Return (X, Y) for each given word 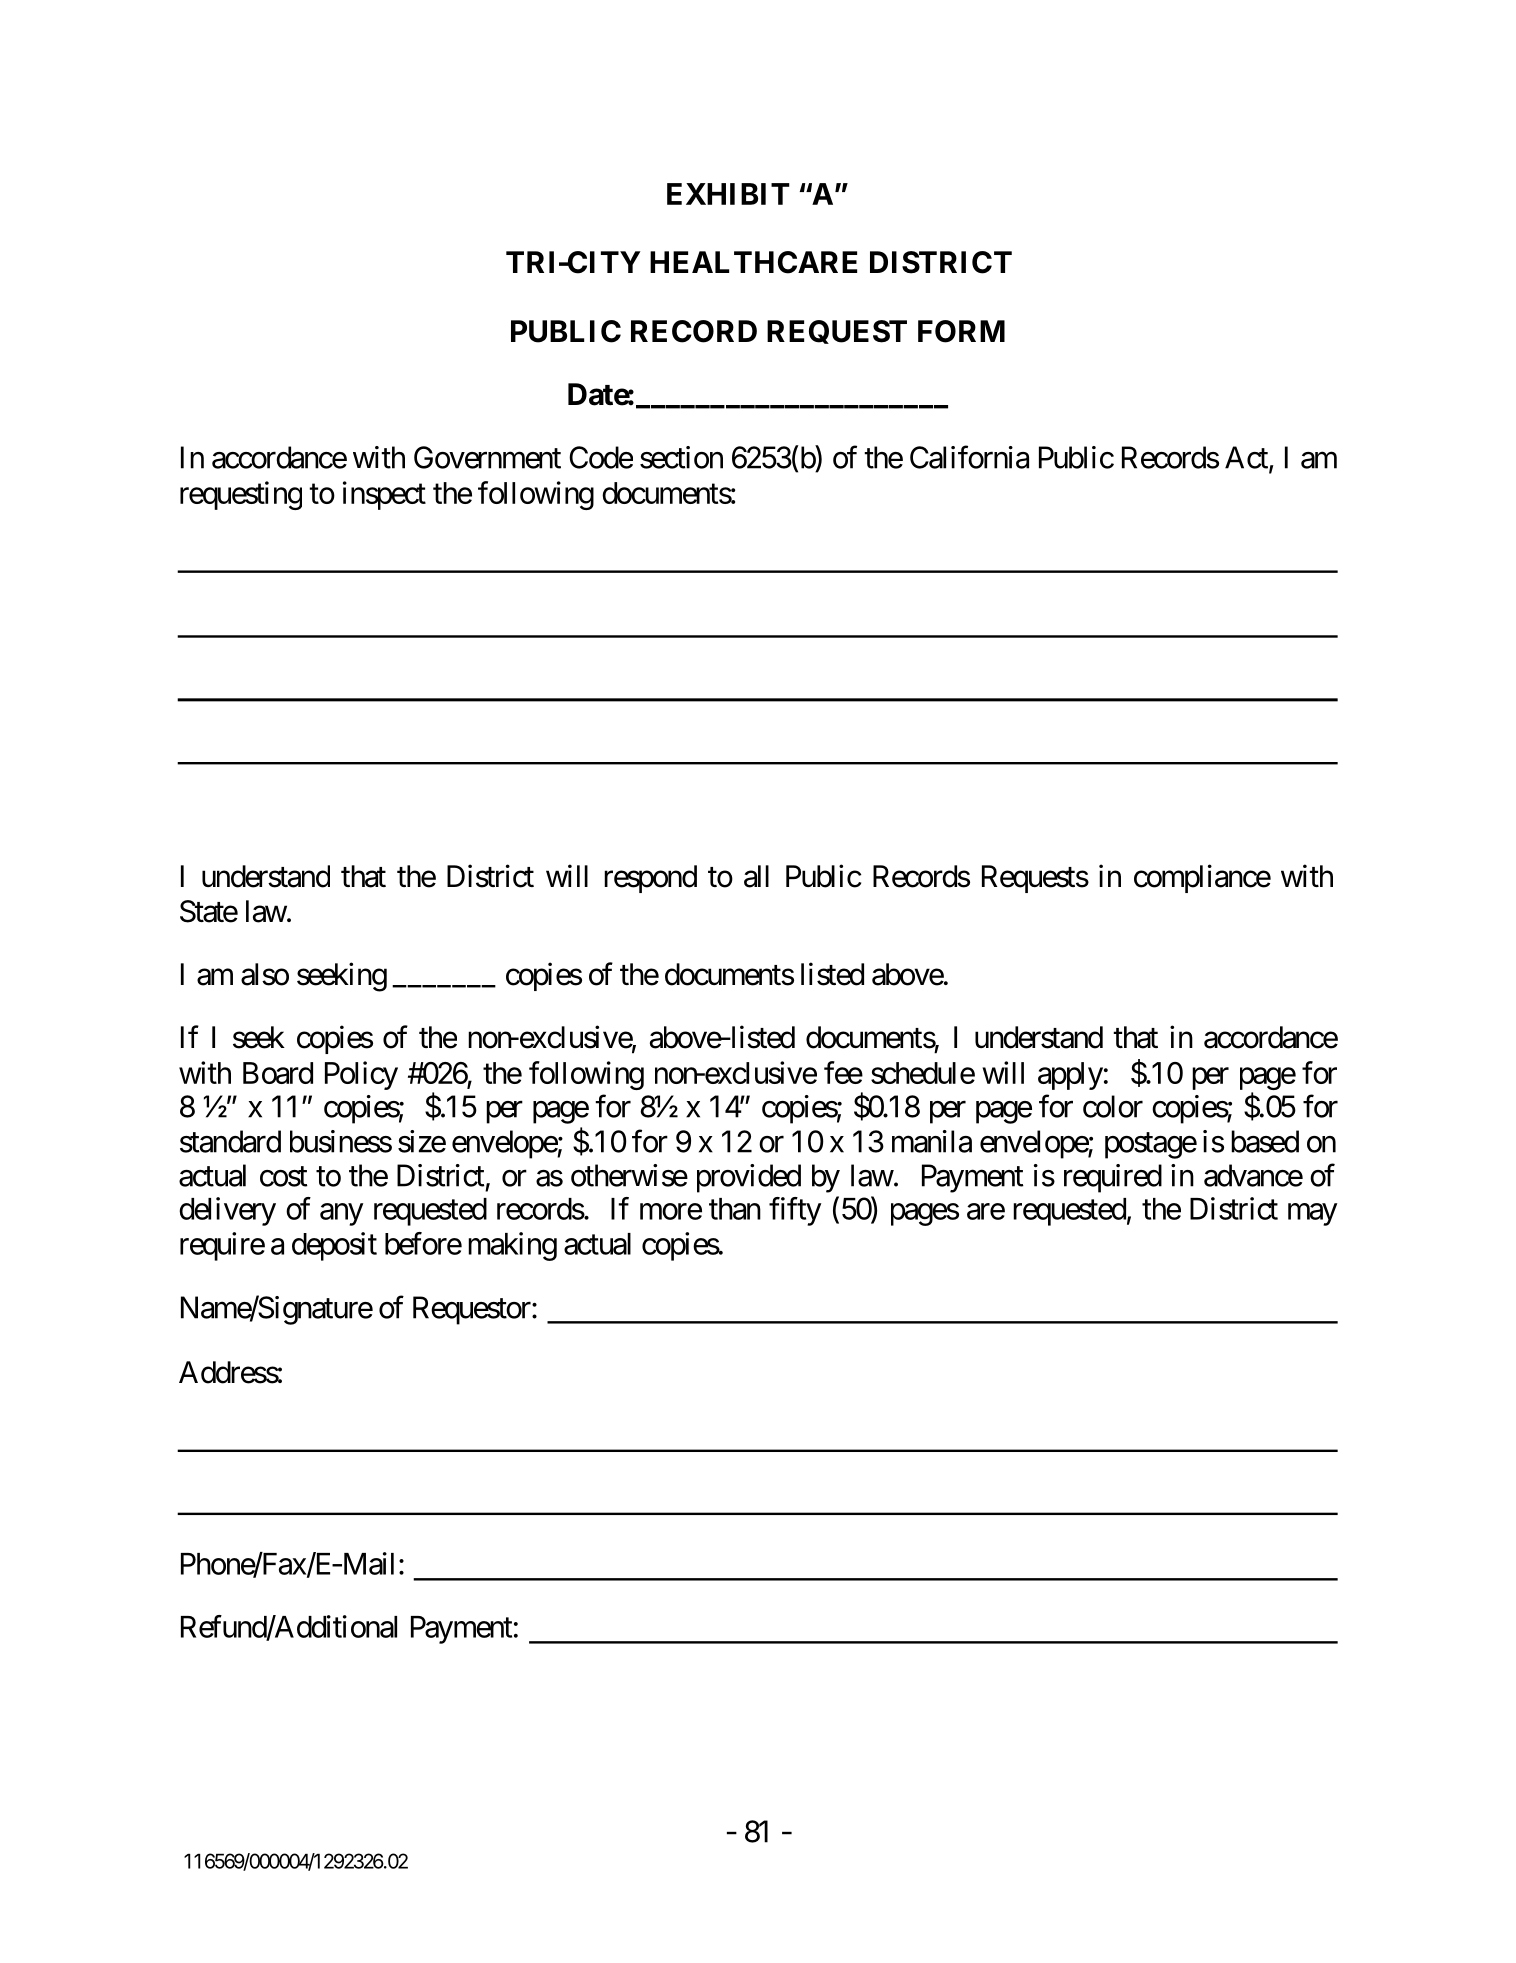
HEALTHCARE (753, 262)
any (341, 1214)
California (969, 457)
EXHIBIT (728, 194)
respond (650, 879)
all (756, 876)
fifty (795, 1211)
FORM (961, 331)
